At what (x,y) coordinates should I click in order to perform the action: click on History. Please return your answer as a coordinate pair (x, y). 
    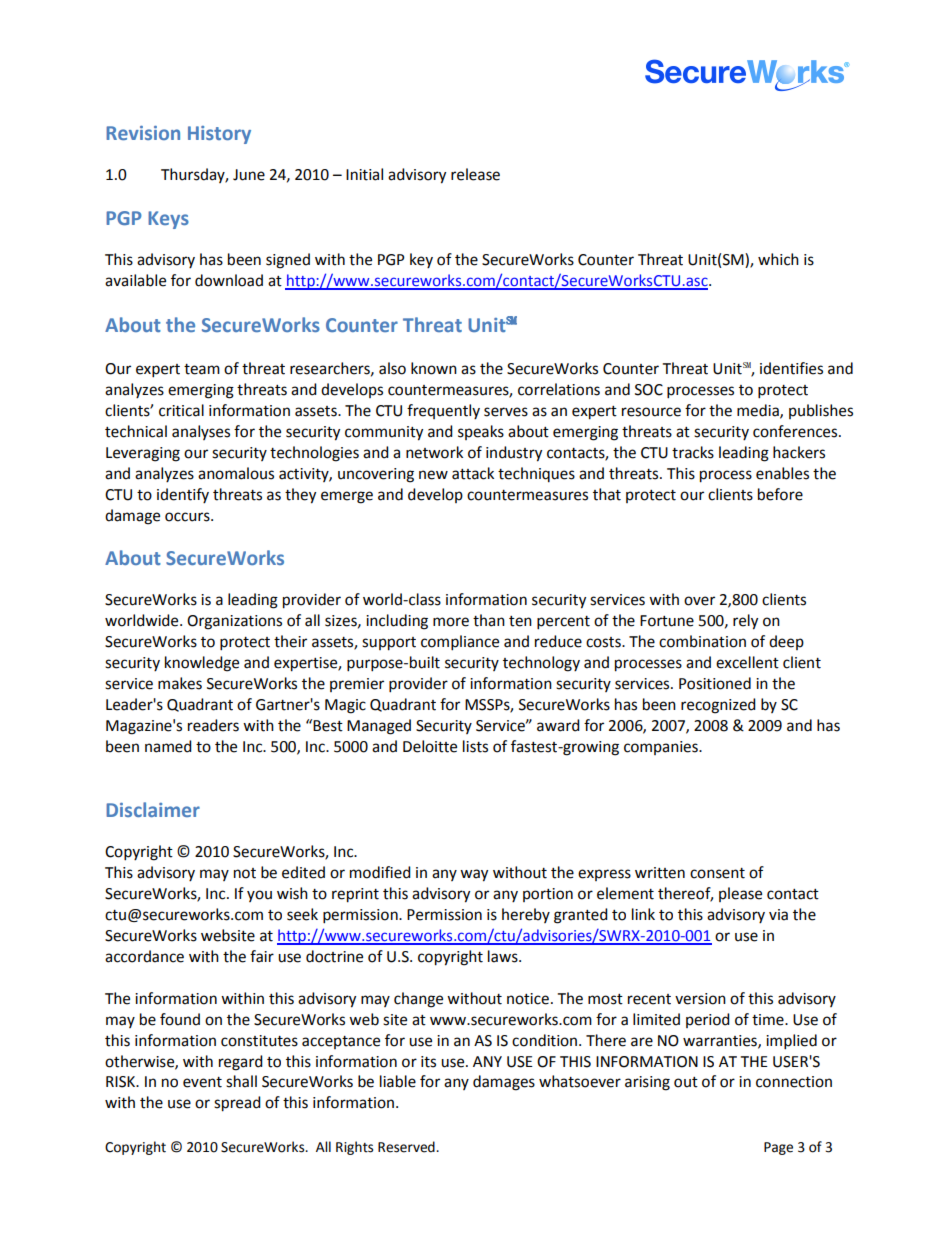
    Looking at the image, I should click on (219, 135).
